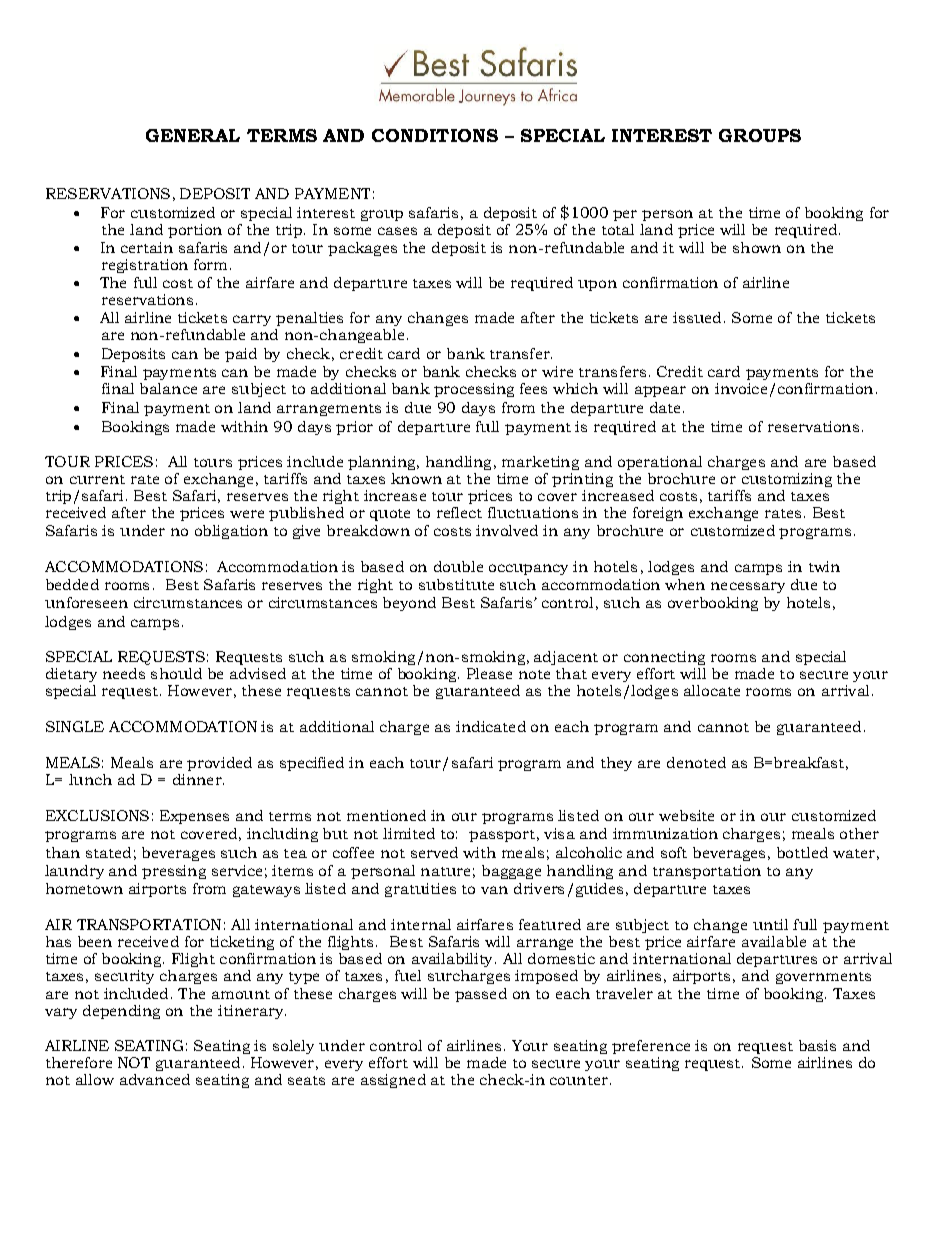 The width and height of the page is (952, 1233). I want to click on balance, so click(168, 388).
